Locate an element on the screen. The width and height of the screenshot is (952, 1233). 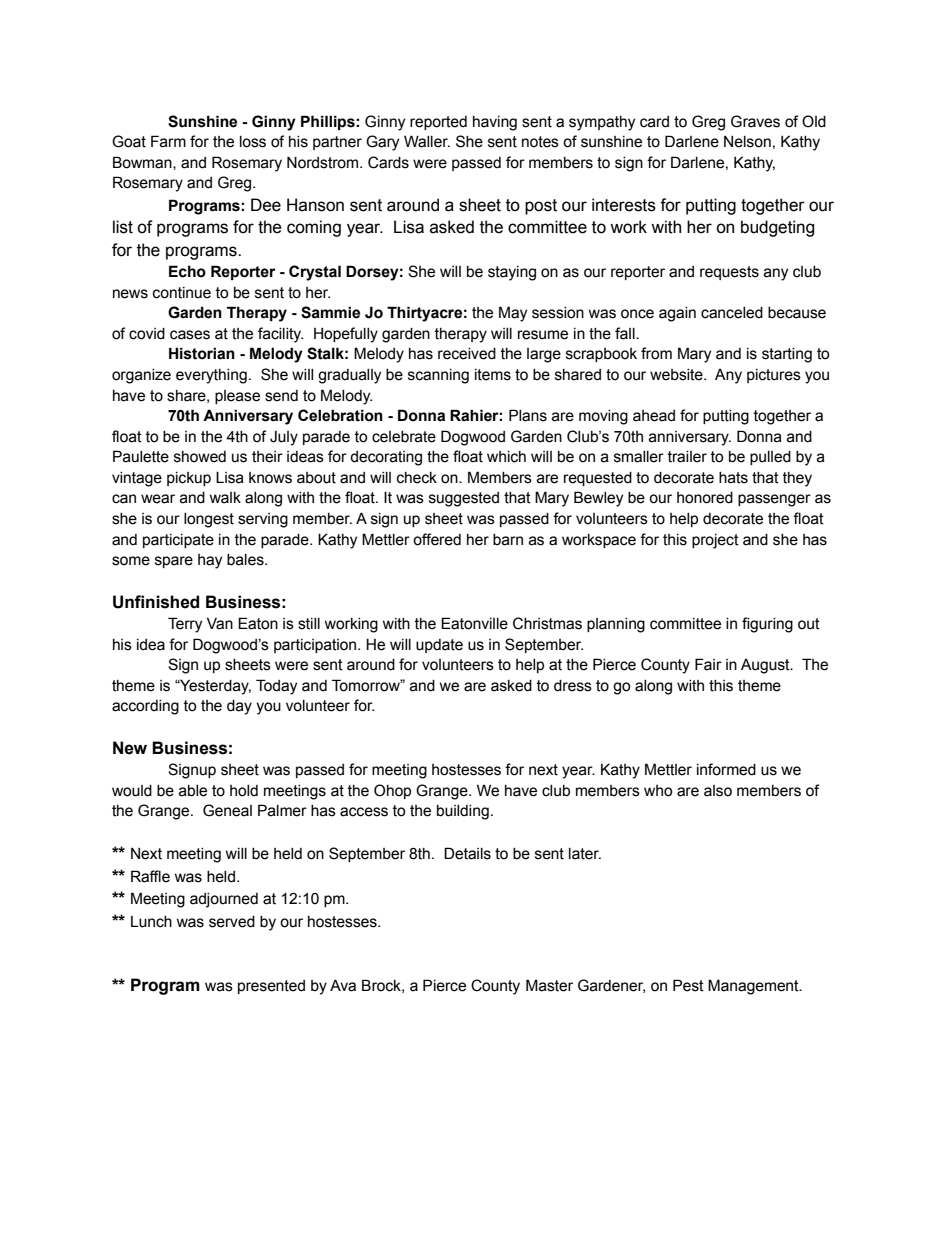
Waller is located at coordinates (427, 141).
